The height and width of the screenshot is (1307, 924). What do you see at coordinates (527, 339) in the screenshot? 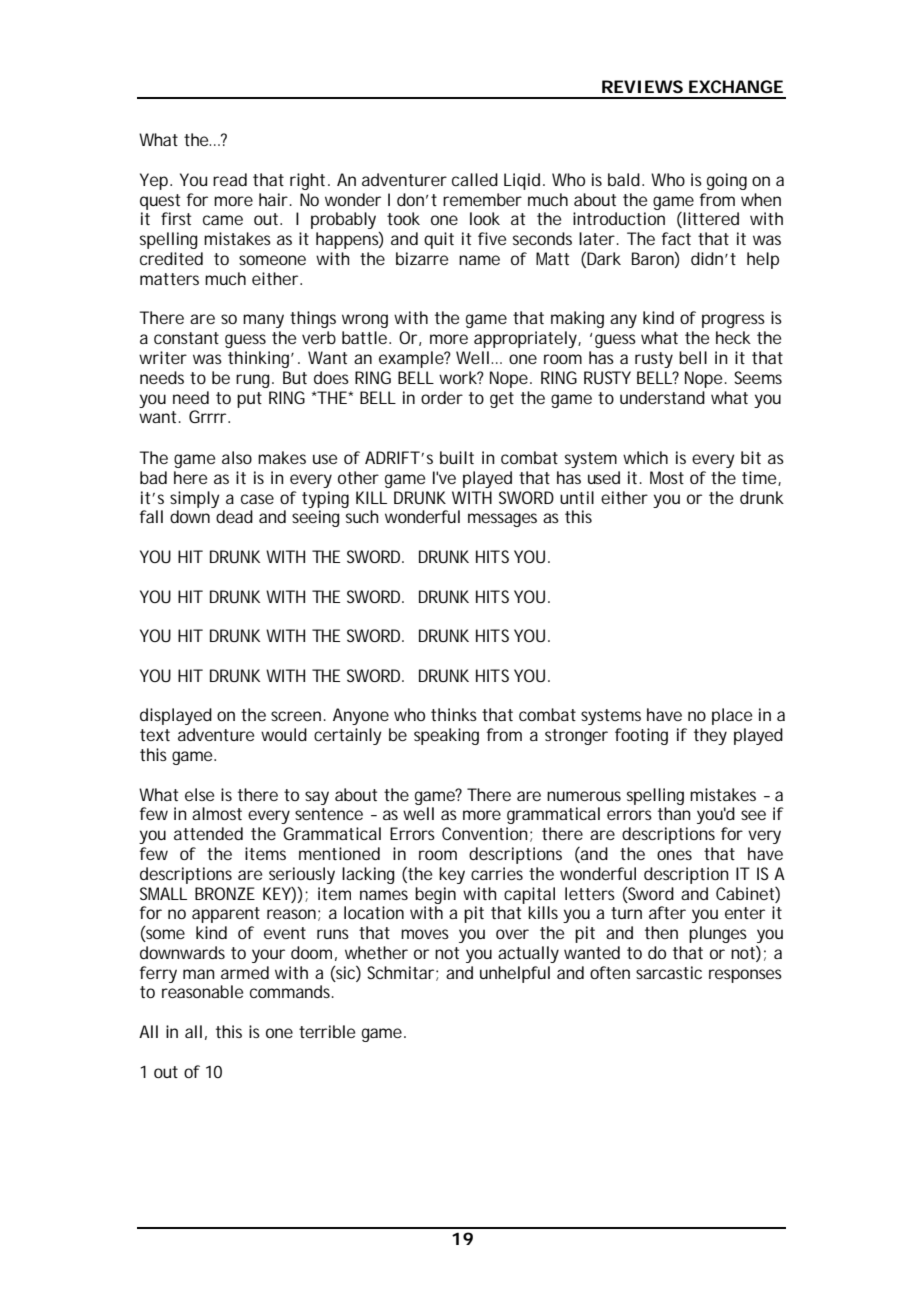
I see `appropriately` at bounding box center [527, 339].
